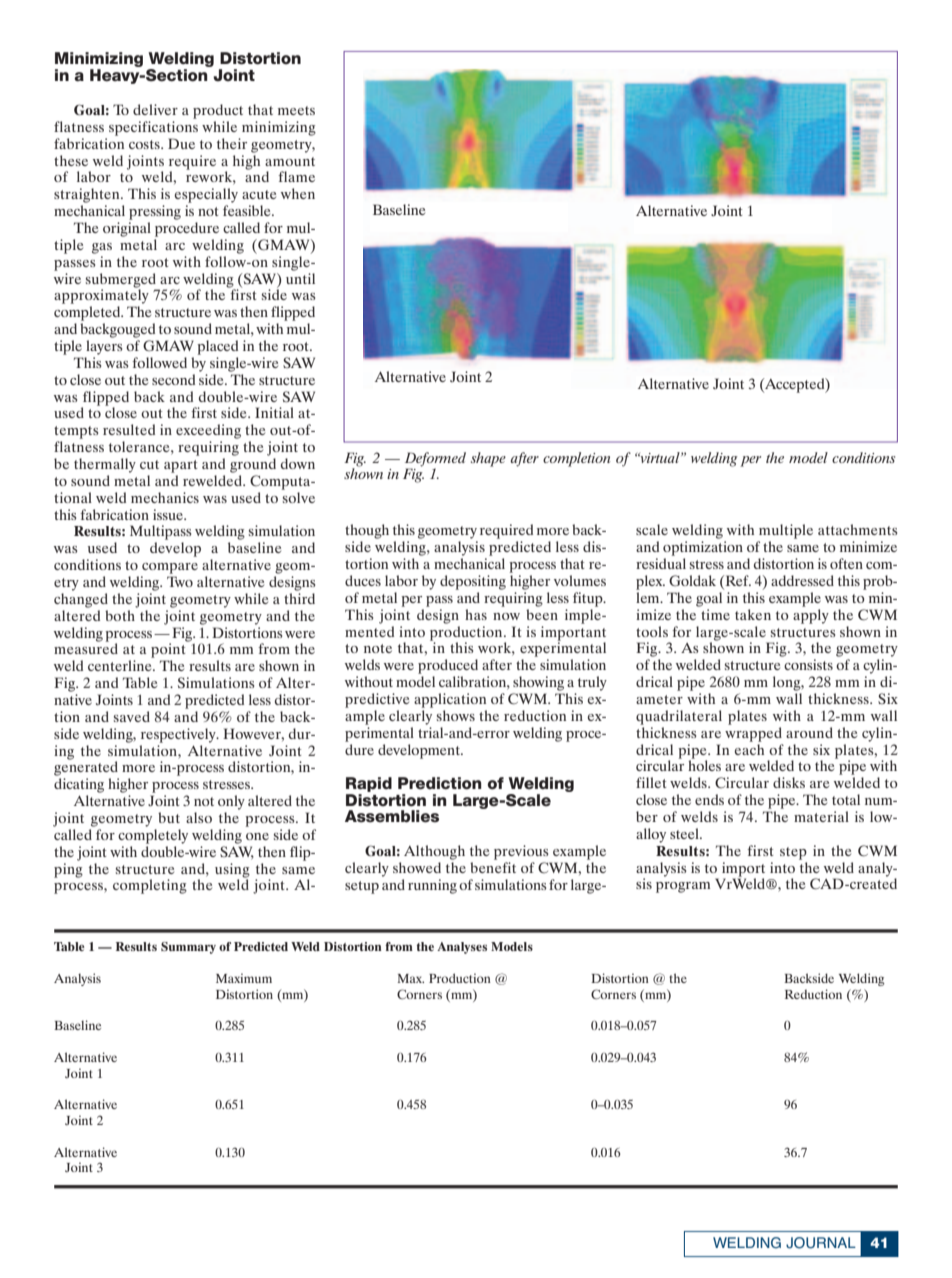 This screenshot has width=952, height=1278. Describe the element at coordinates (793, 853) in the screenshot. I see `step` at that location.
